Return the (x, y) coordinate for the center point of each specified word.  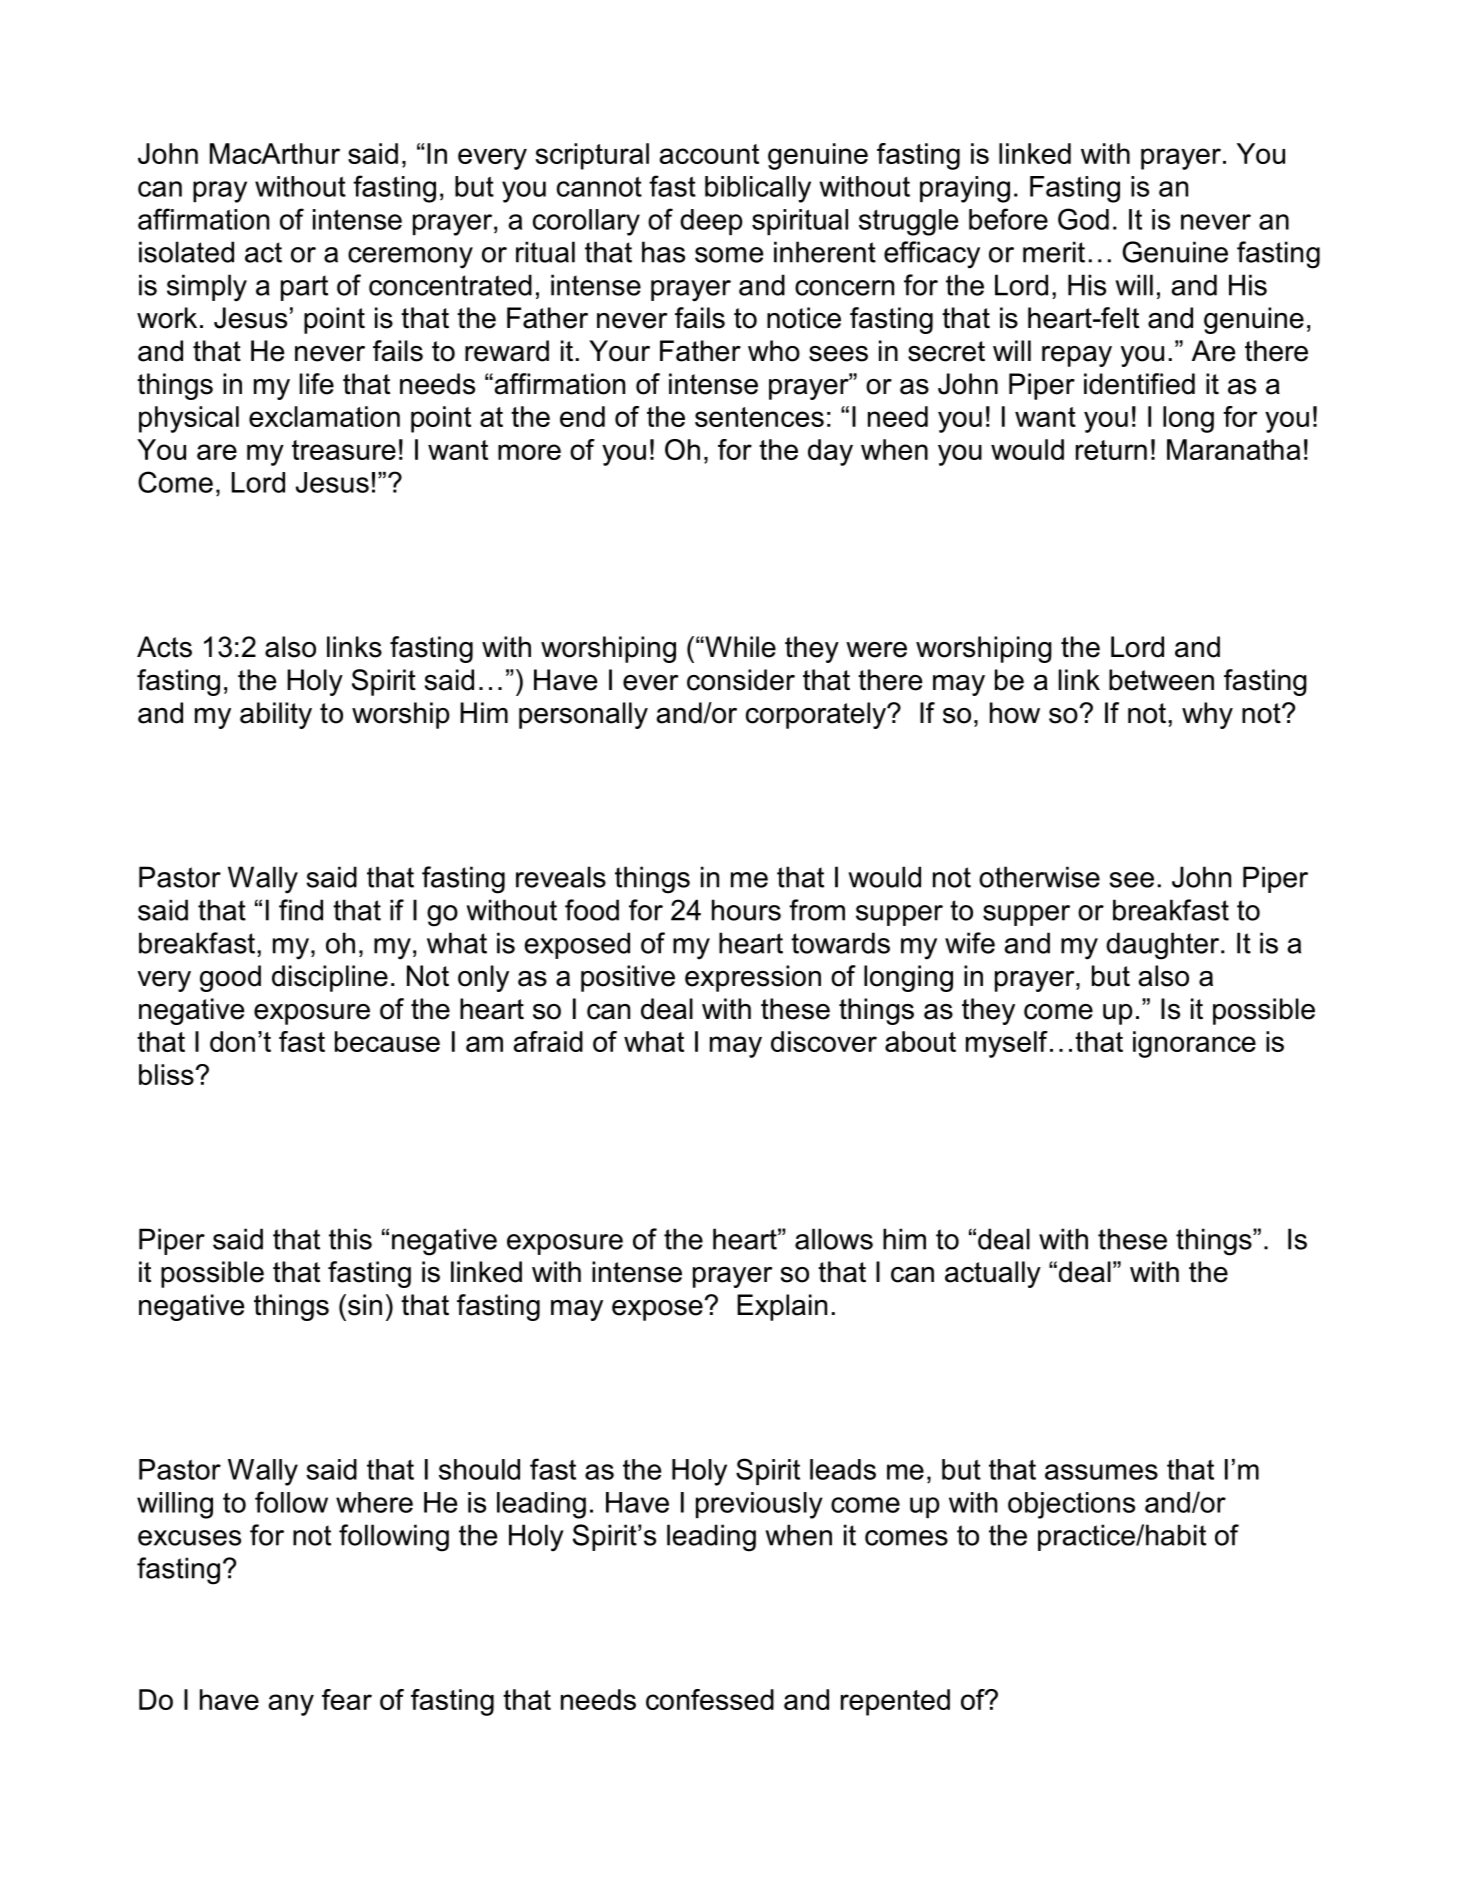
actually (993, 1274)
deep (711, 222)
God (1083, 219)
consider (741, 680)
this (350, 1239)
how (1015, 713)
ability (276, 715)
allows (834, 1239)
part (304, 288)
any (291, 1705)
